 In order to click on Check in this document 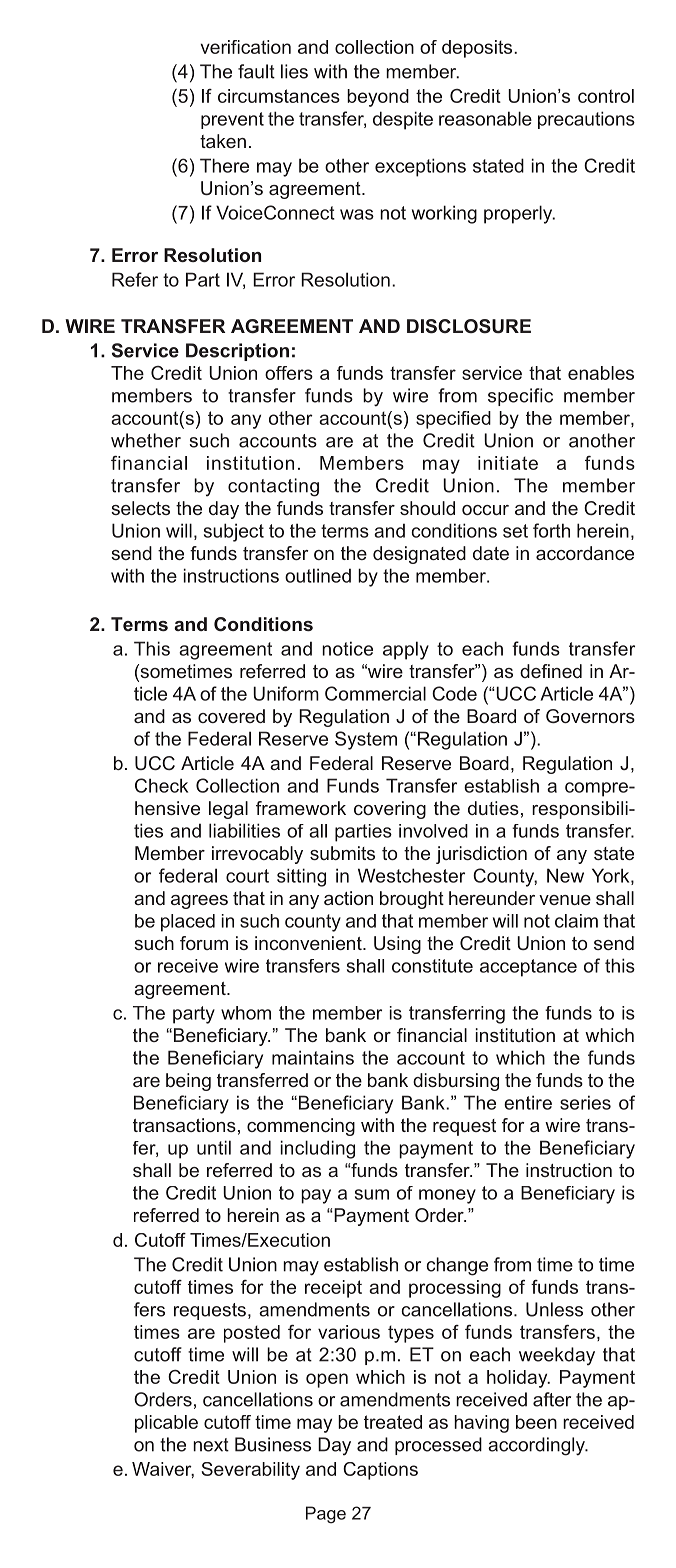, I will do `click(161, 785)`.
